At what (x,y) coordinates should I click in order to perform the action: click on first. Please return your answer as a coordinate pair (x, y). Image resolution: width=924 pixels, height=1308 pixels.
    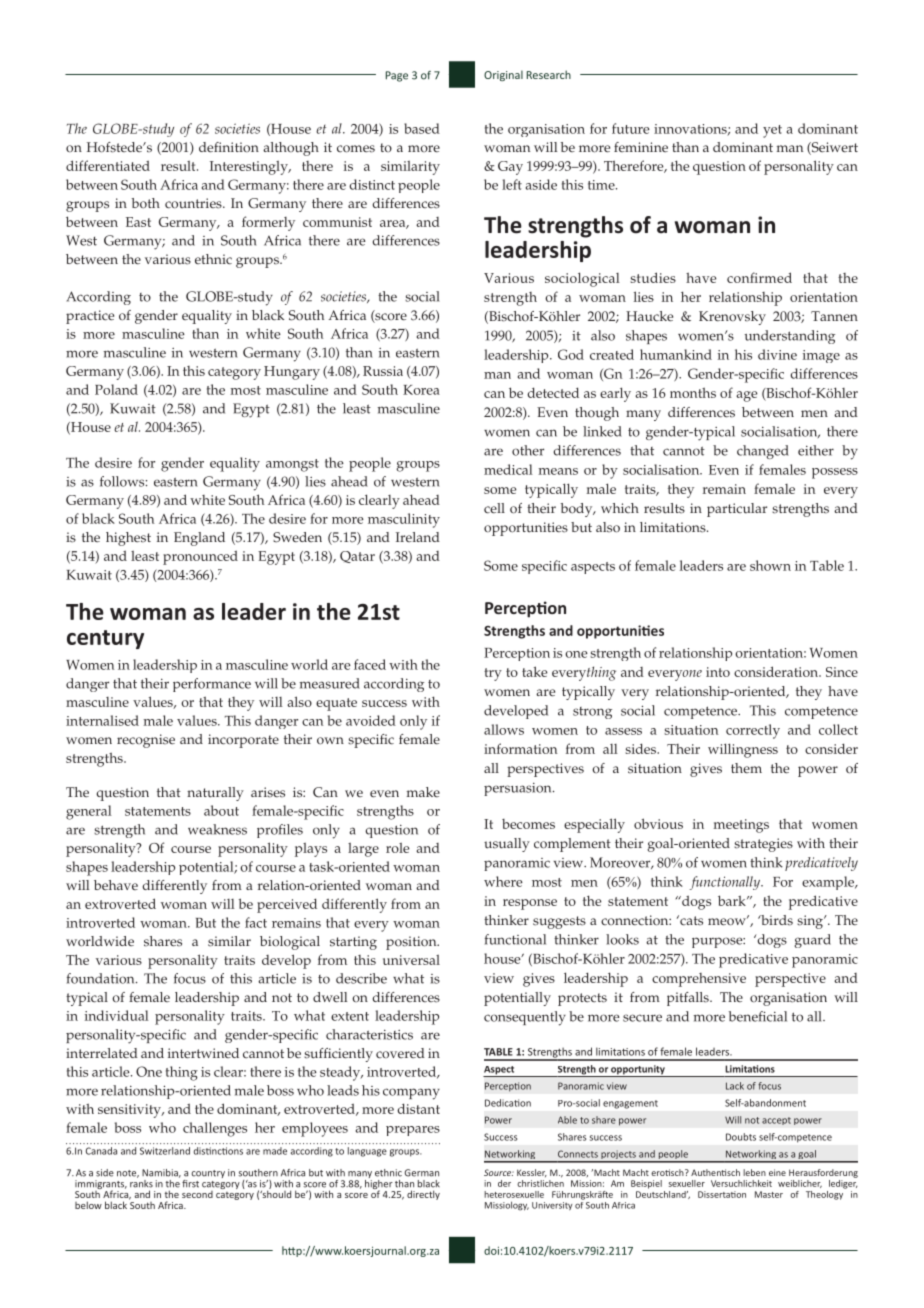
    Looking at the image, I should click on (190, 1184).
